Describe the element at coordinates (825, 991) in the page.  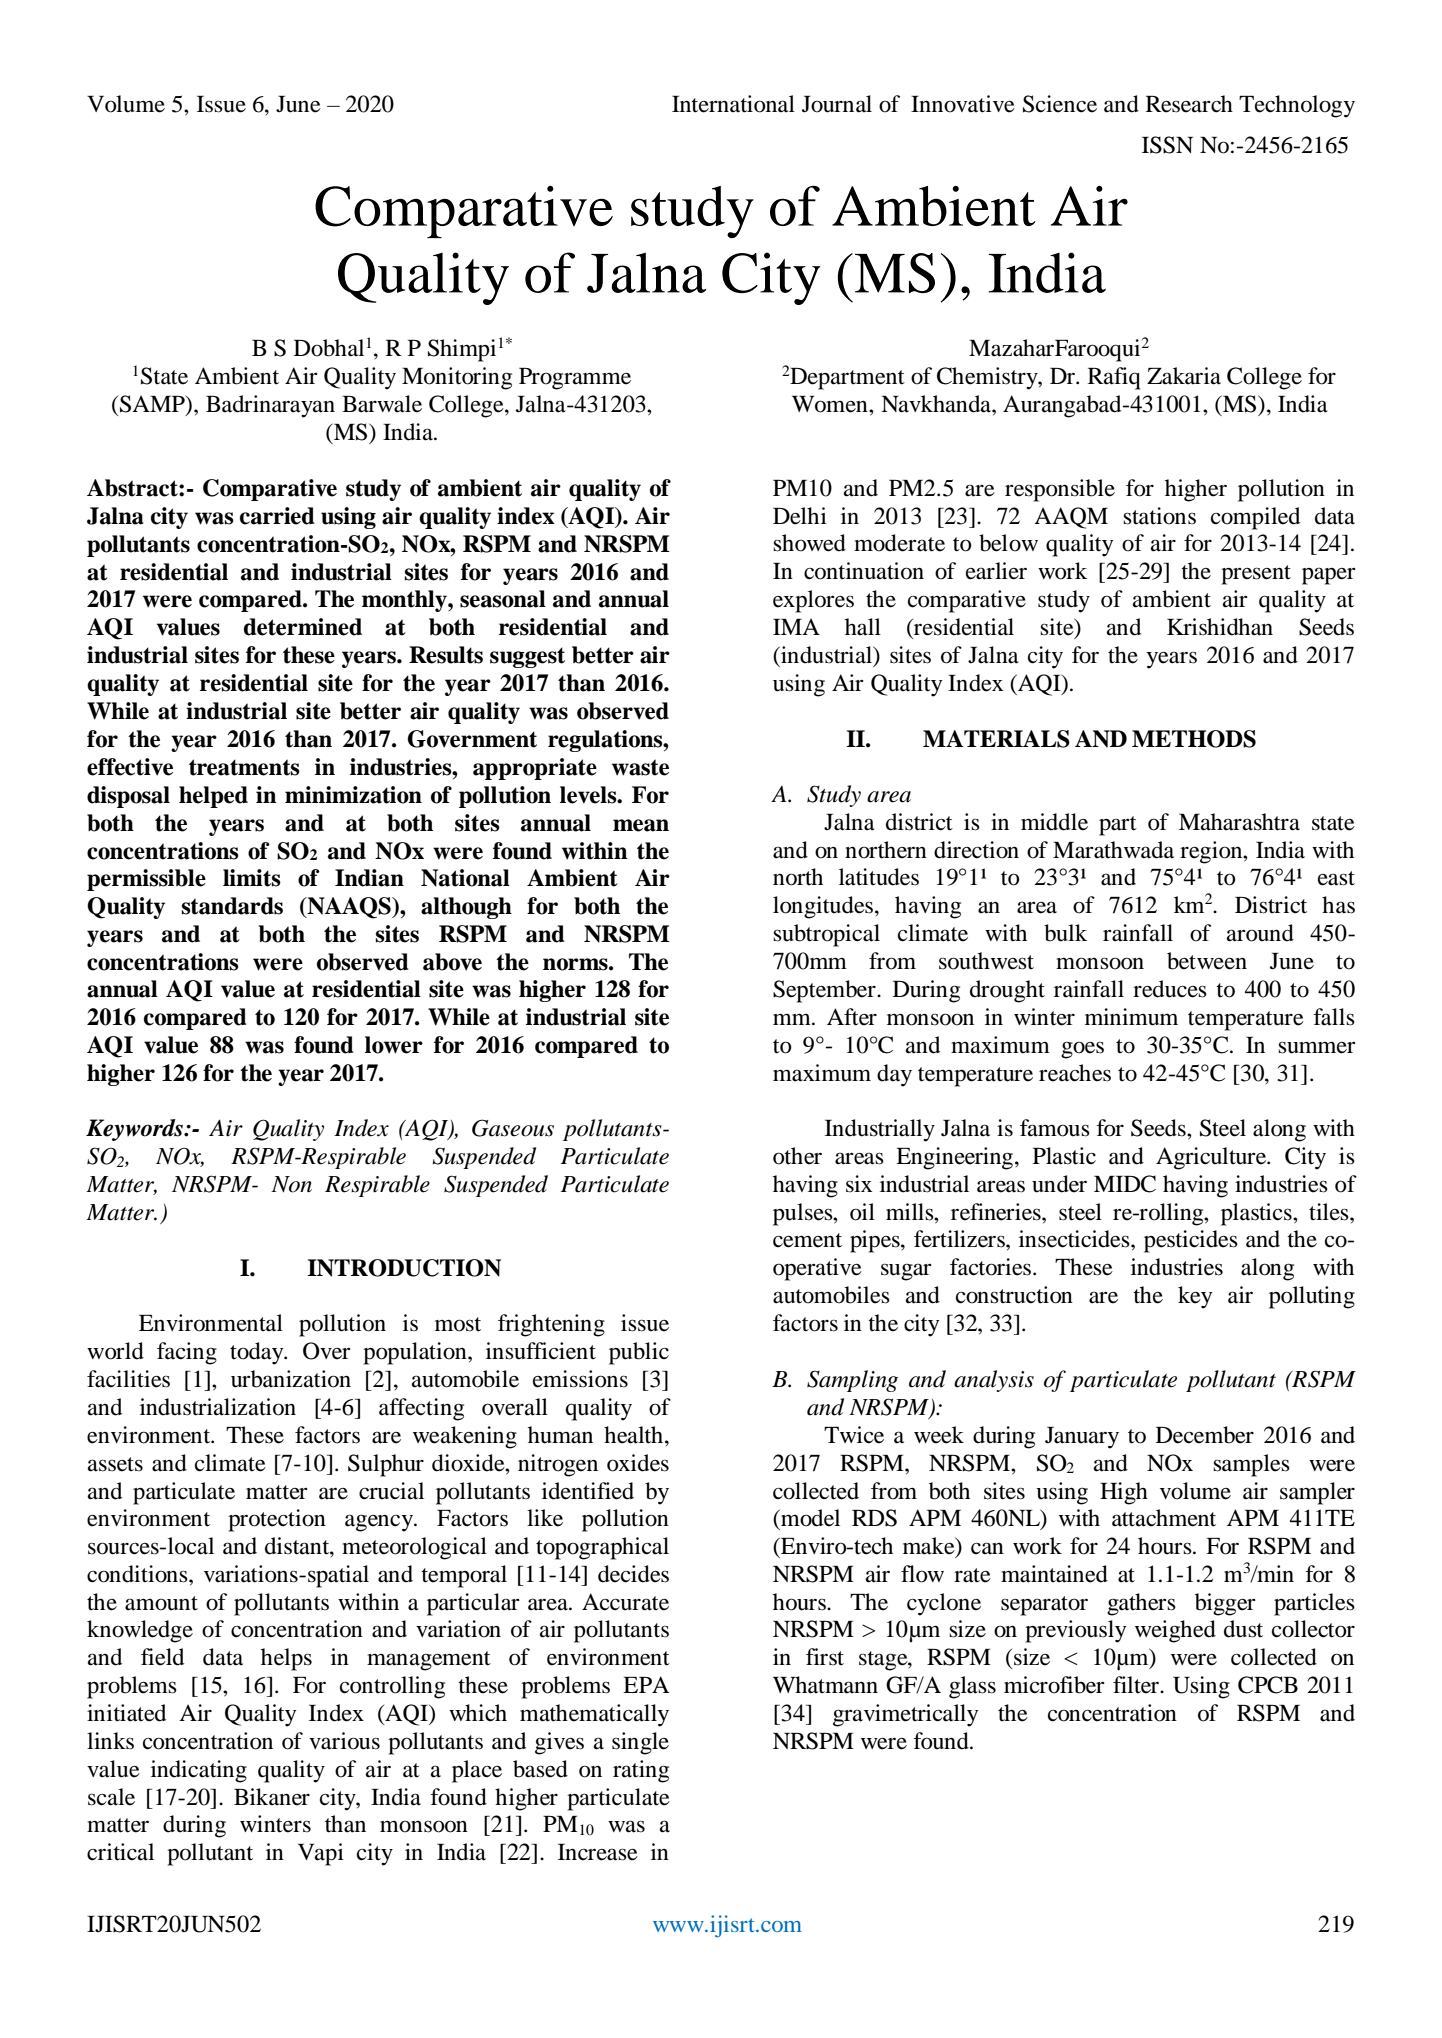
I see `September` at that location.
